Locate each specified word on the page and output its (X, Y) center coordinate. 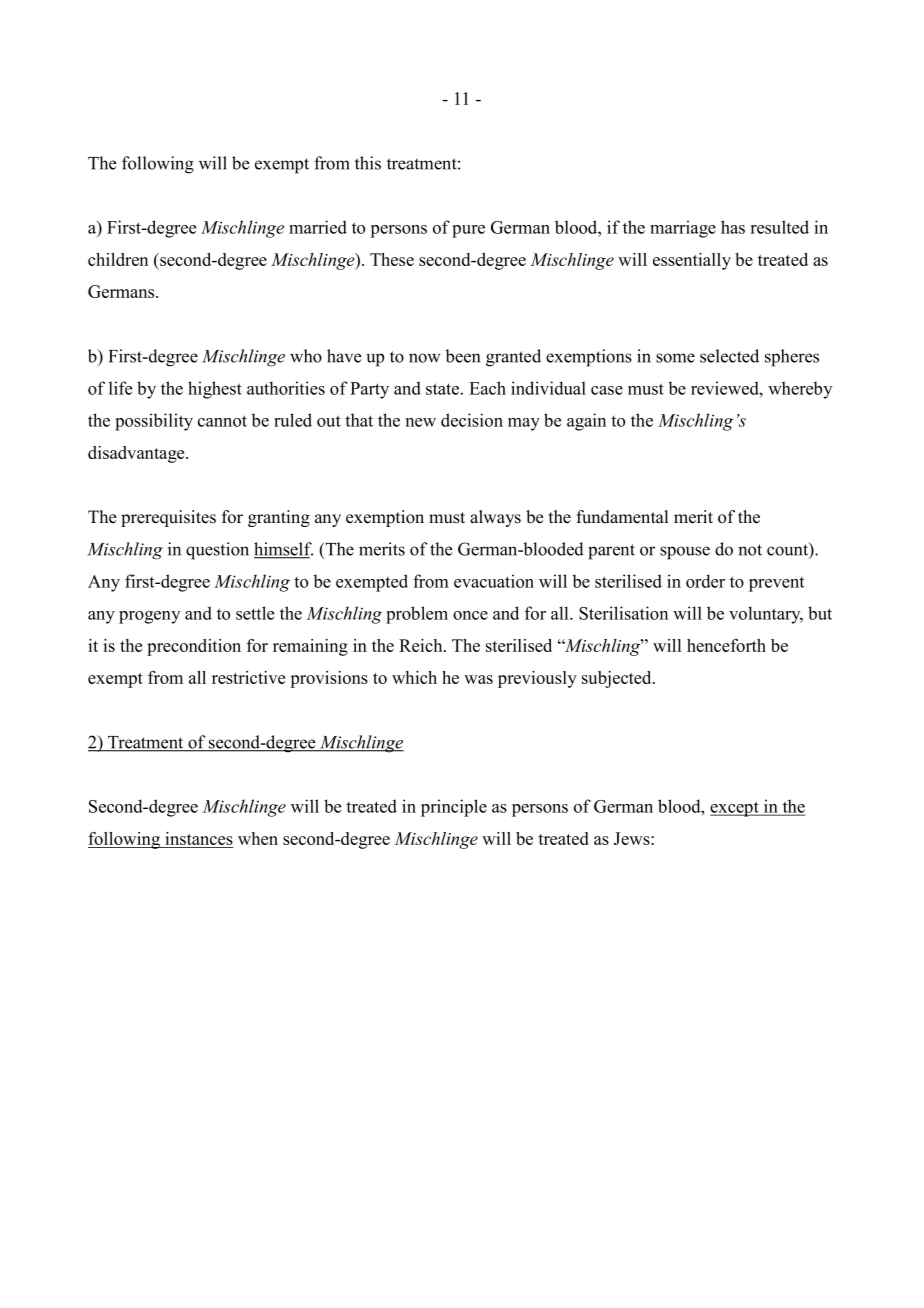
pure (468, 231)
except (735, 809)
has (733, 227)
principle (454, 808)
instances (198, 840)
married (318, 227)
